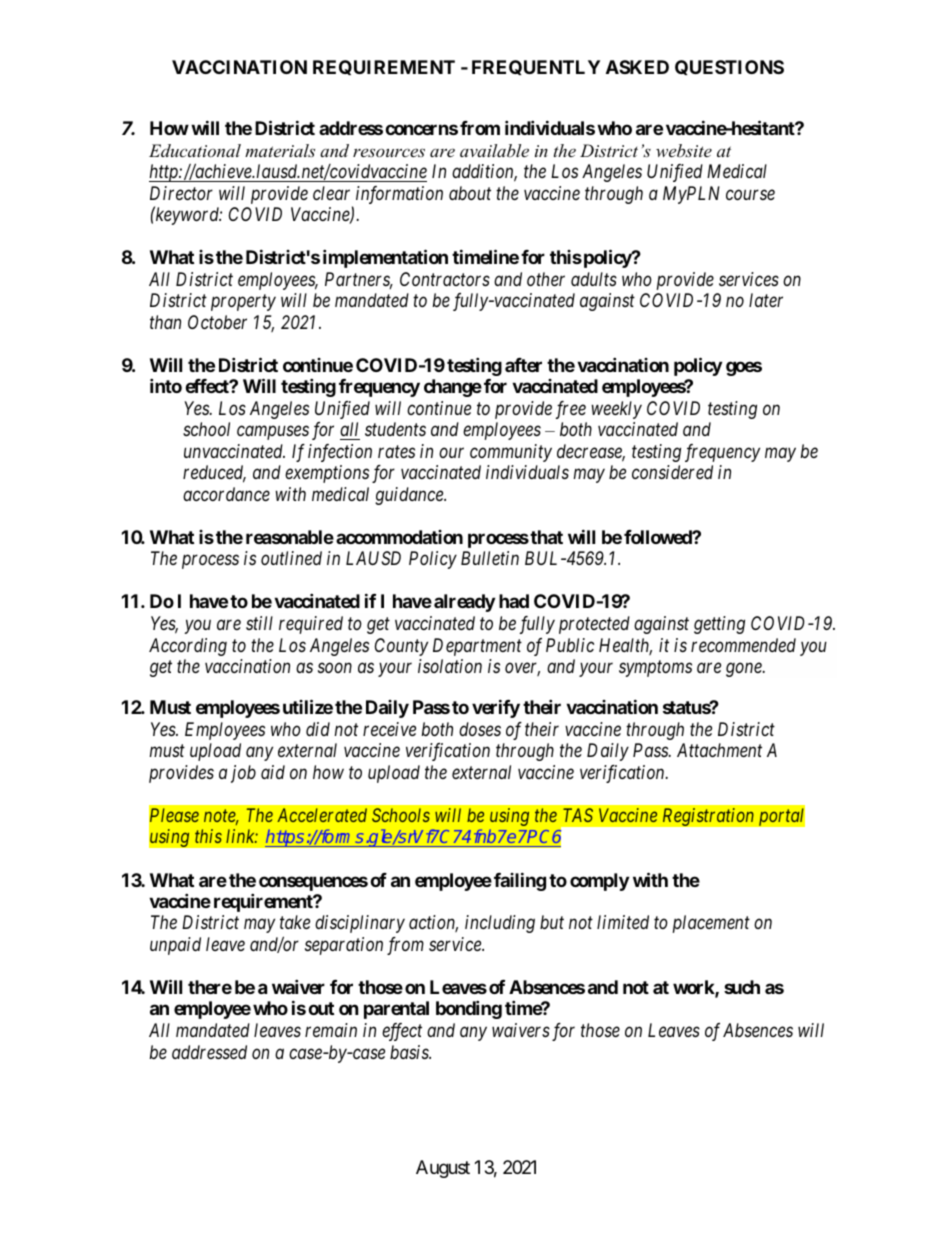  I want to click on website, so click(684, 150).
